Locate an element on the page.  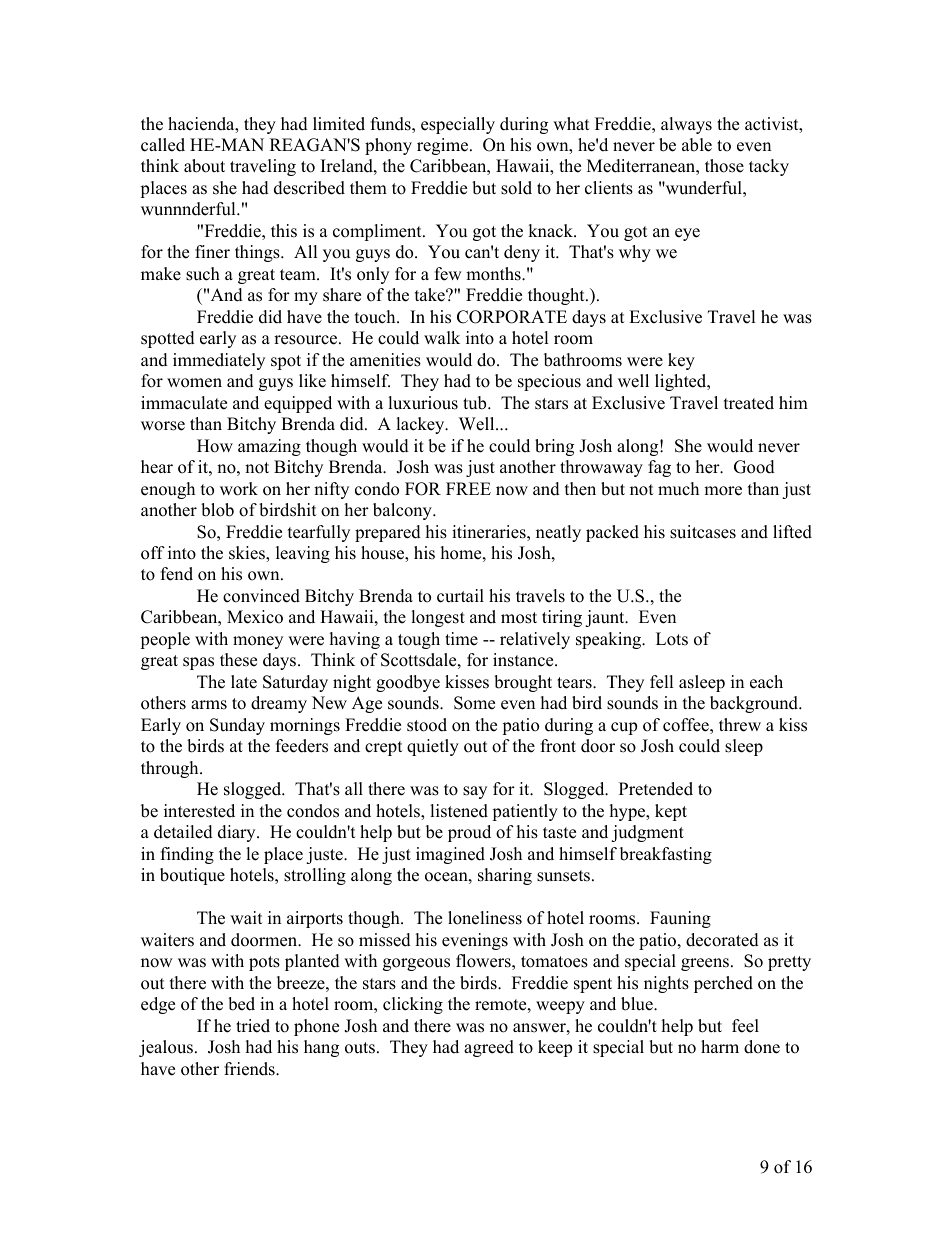
tried is located at coordinates (253, 1026).
